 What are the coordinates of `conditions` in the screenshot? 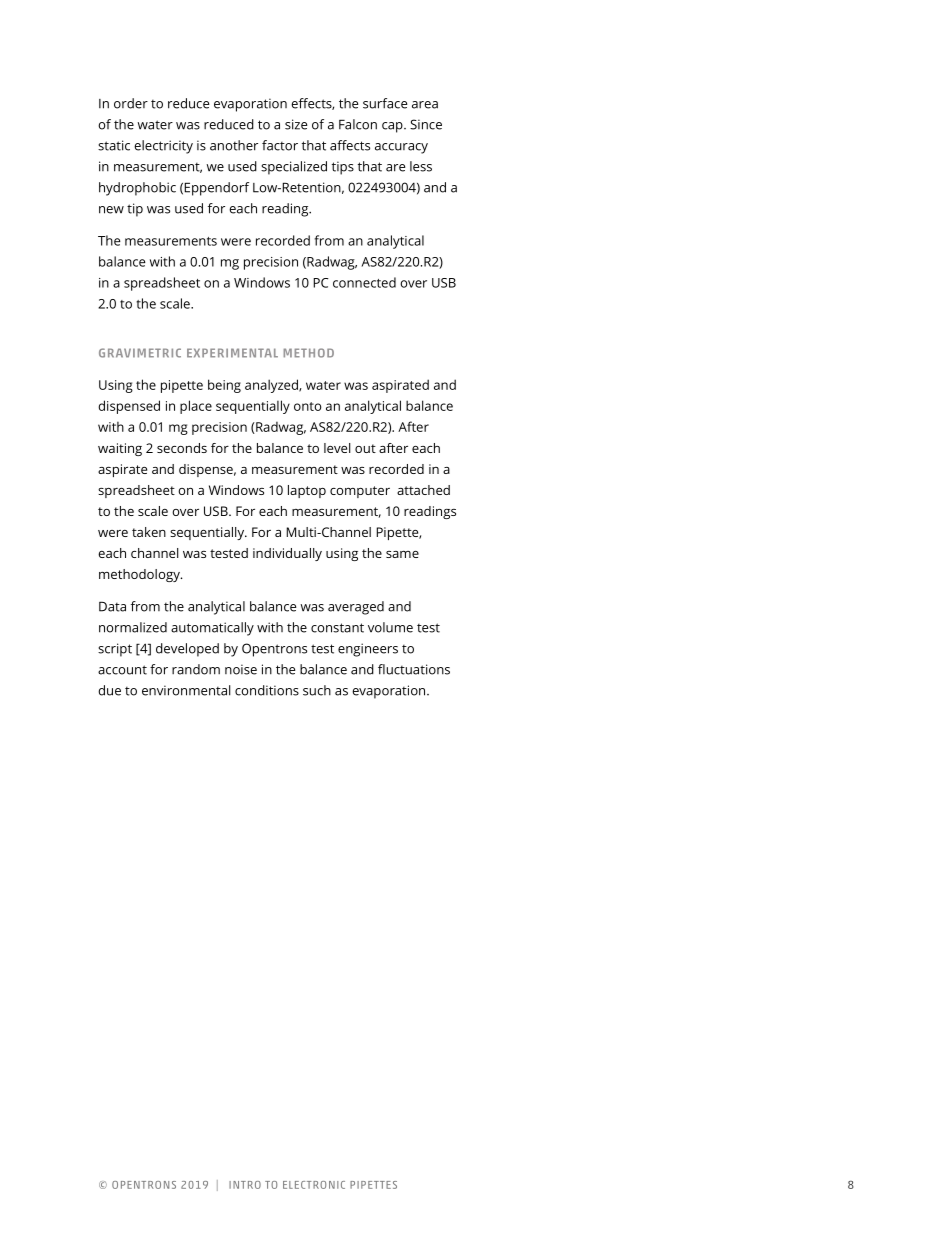 It's located at (267, 690).
